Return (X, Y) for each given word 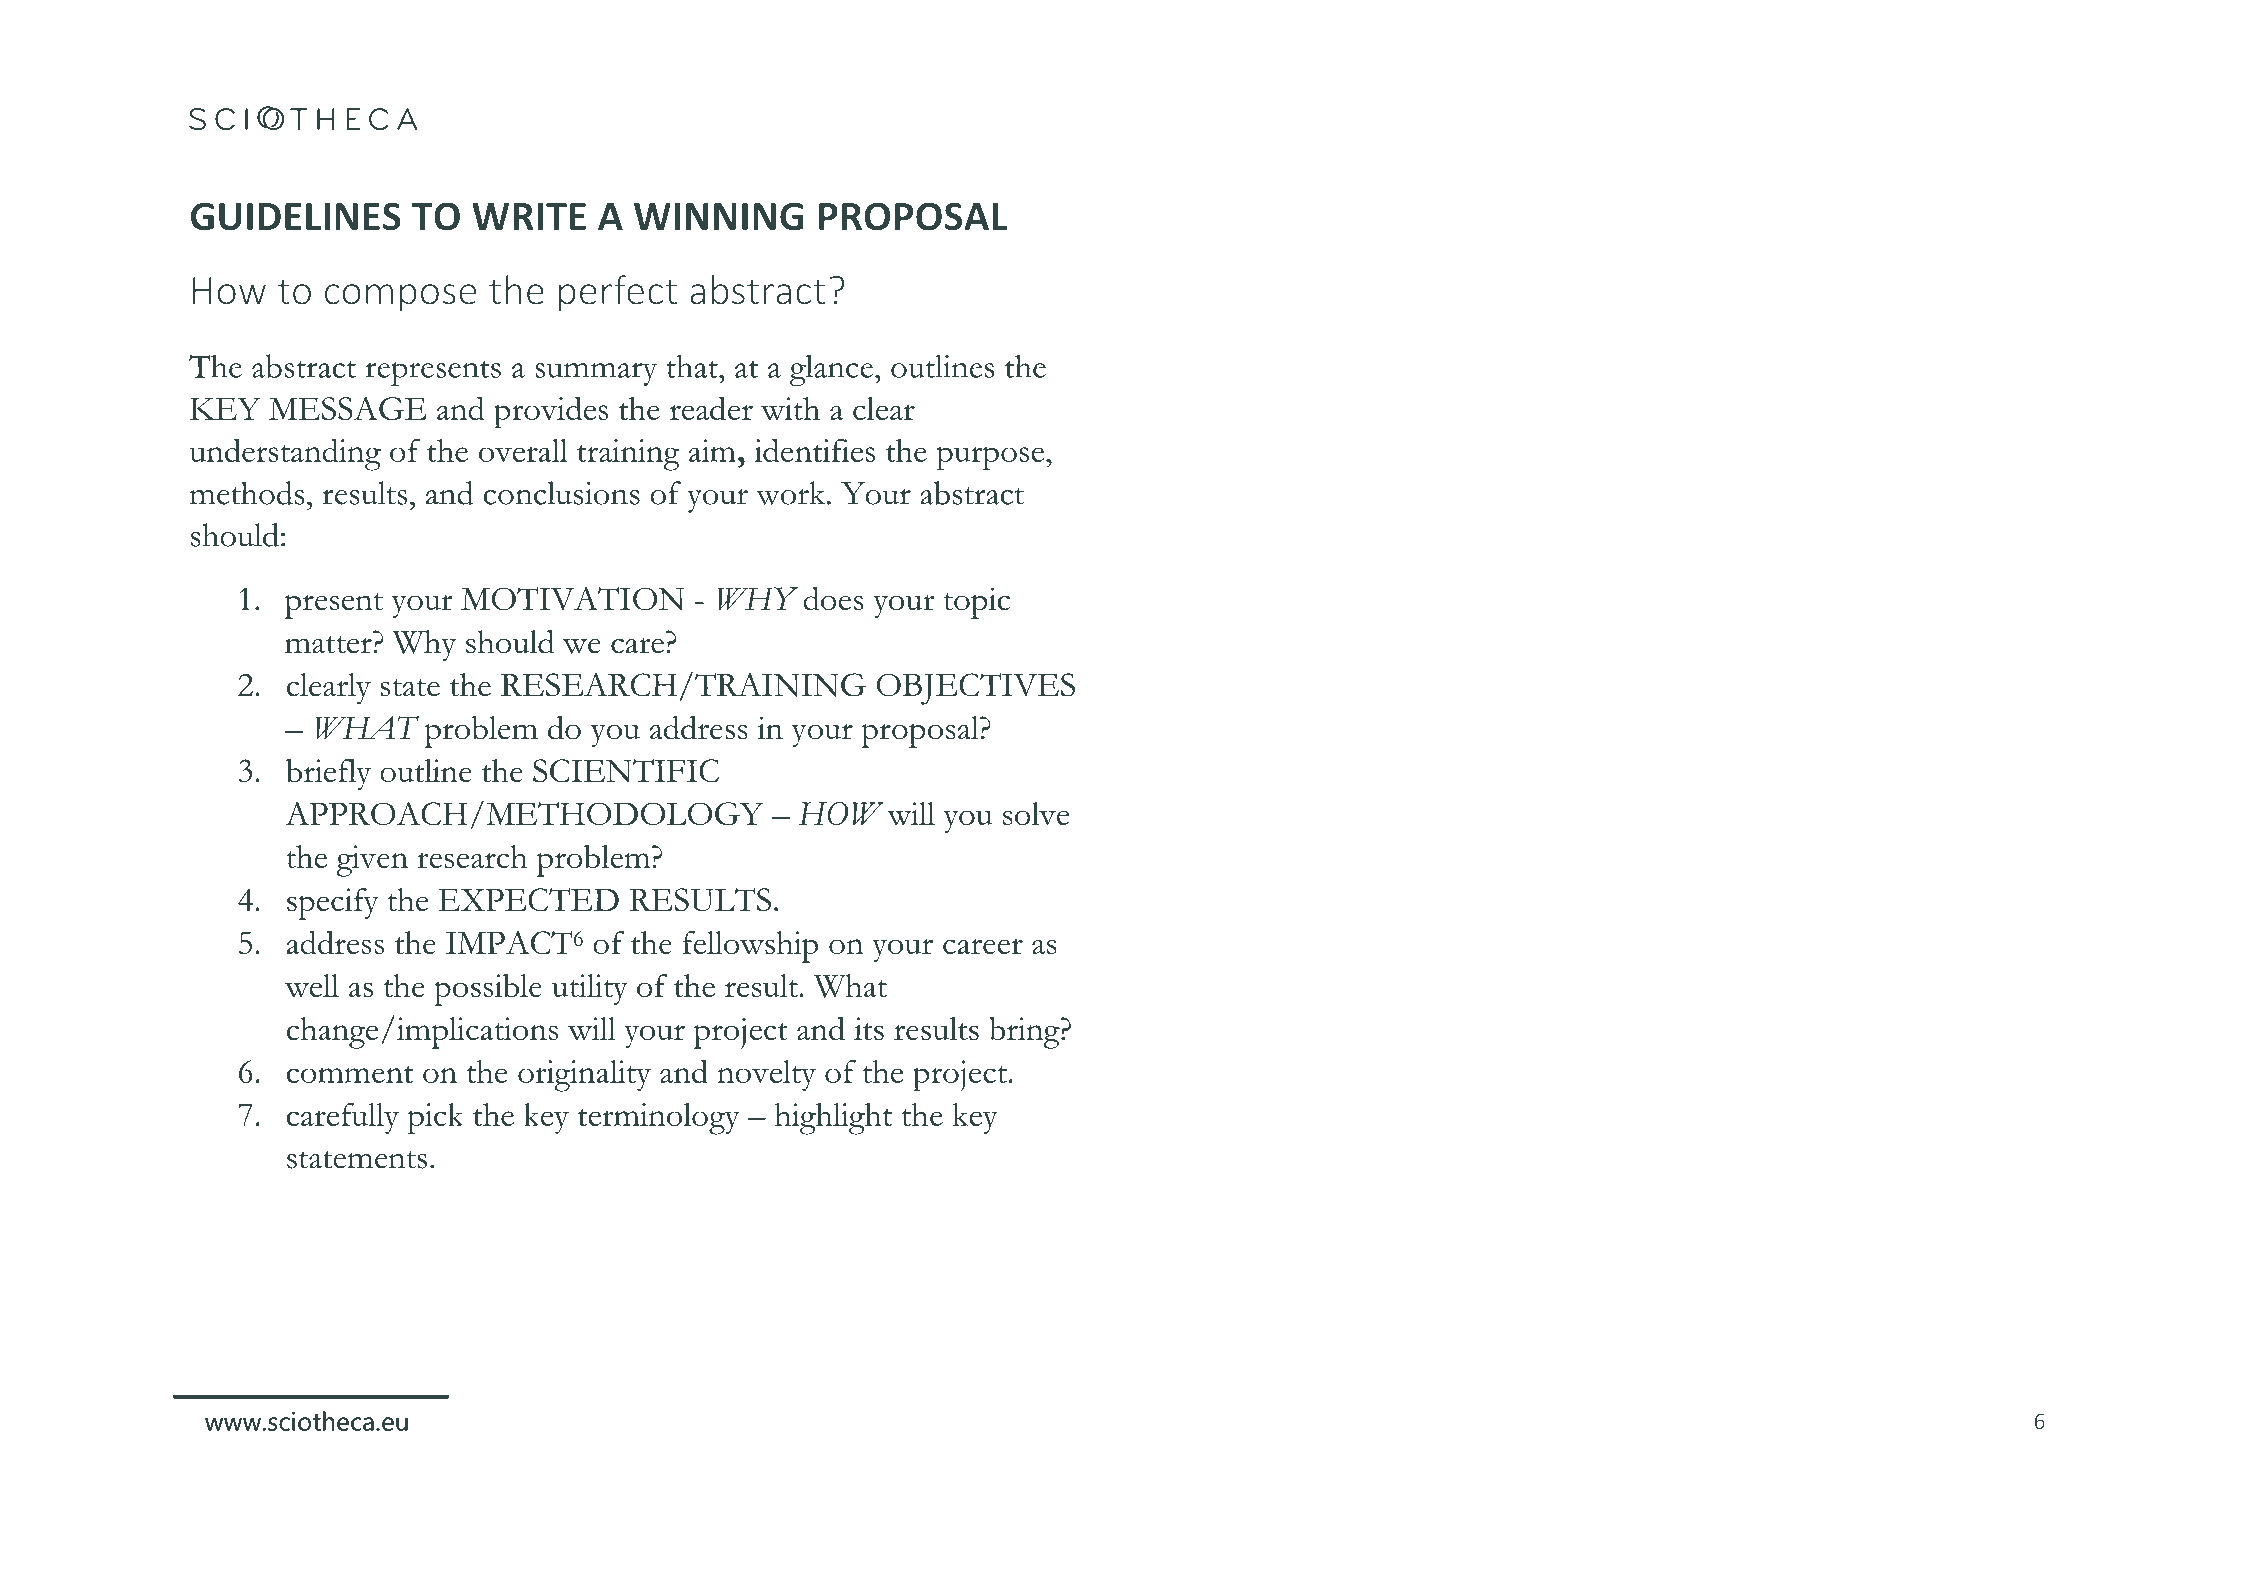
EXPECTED (528, 899)
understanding (285, 454)
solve (1036, 814)
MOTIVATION (572, 599)
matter (328, 644)
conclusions (561, 493)
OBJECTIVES (975, 689)
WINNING (718, 216)
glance (831, 370)
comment (350, 1074)
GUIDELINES (296, 216)
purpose (990, 458)
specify (333, 904)
